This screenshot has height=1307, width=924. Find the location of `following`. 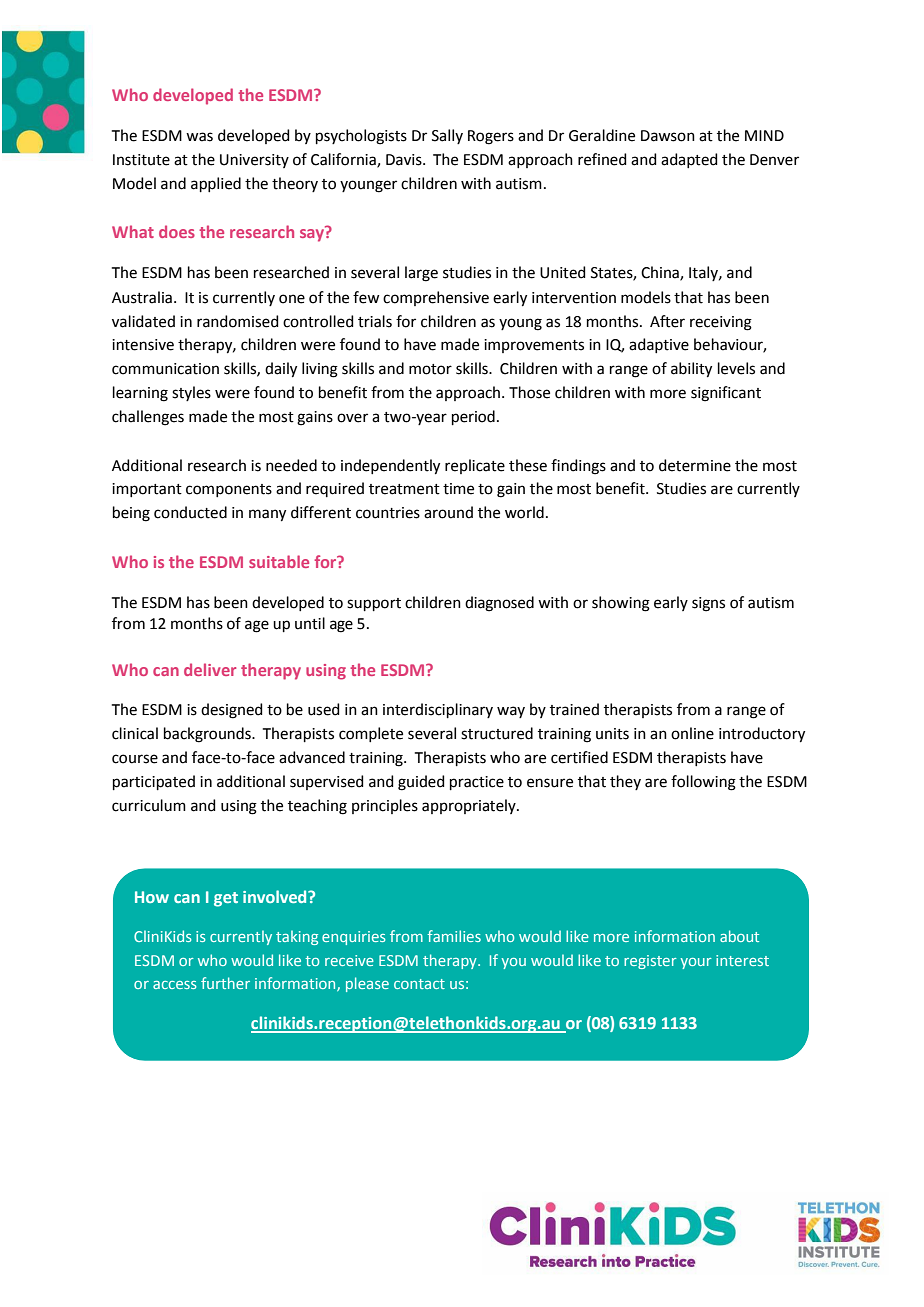

following is located at coordinates (703, 783).
